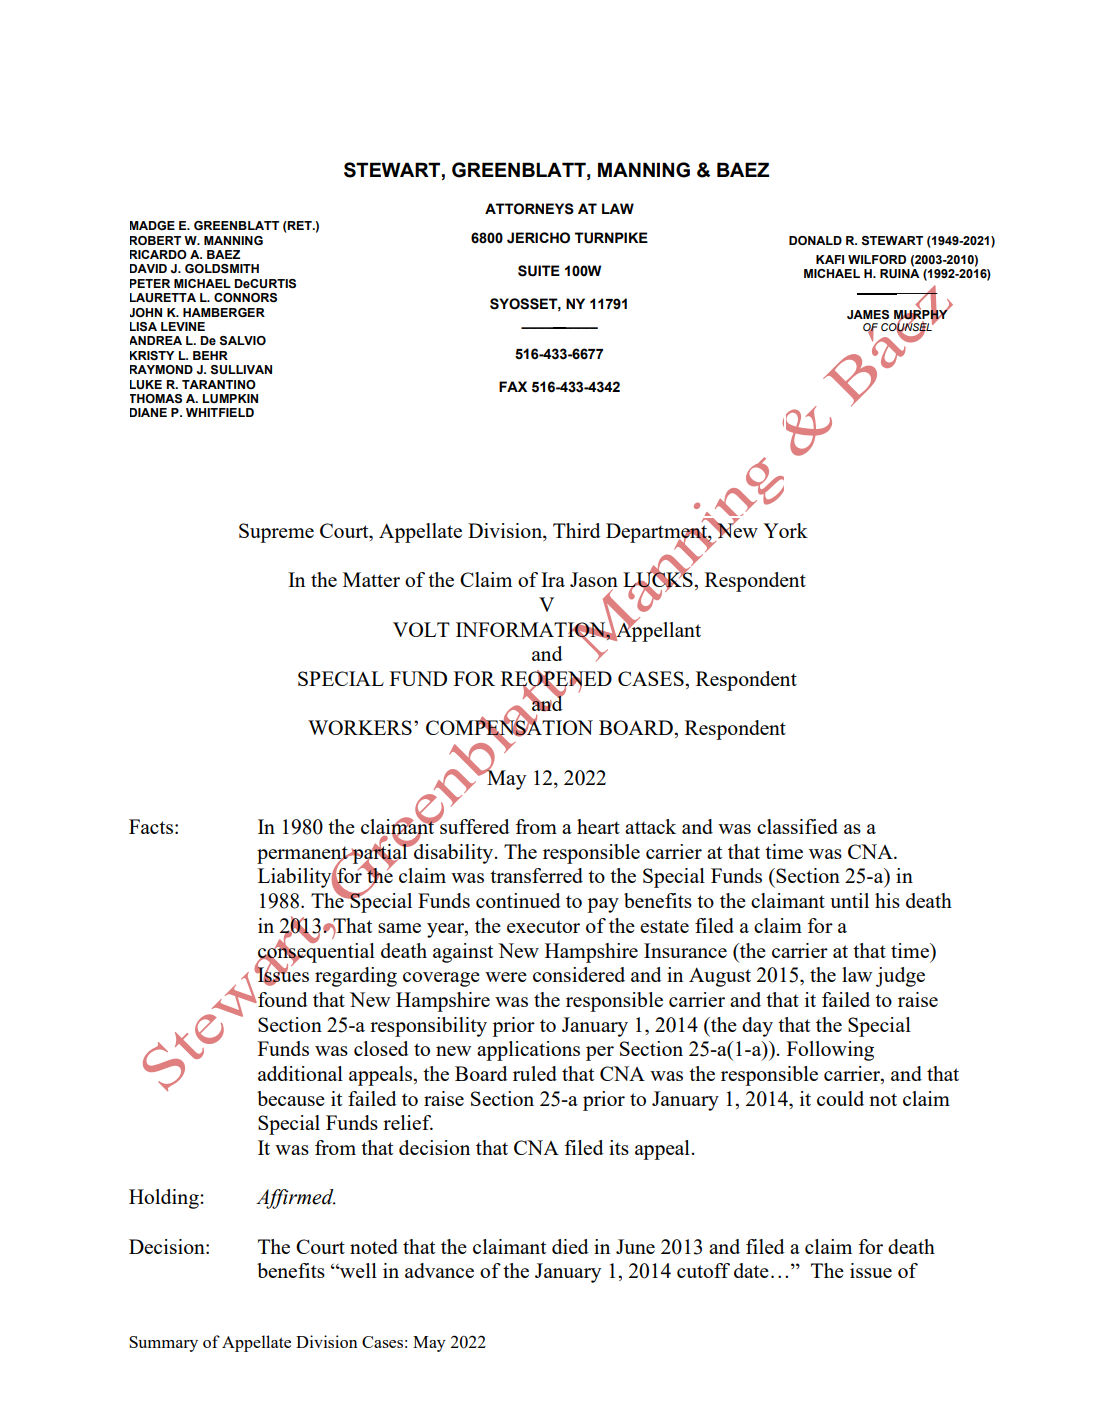 The height and width of the page is (1416, 1094). I want to click on COMPENSATION, so click(509, 728).
